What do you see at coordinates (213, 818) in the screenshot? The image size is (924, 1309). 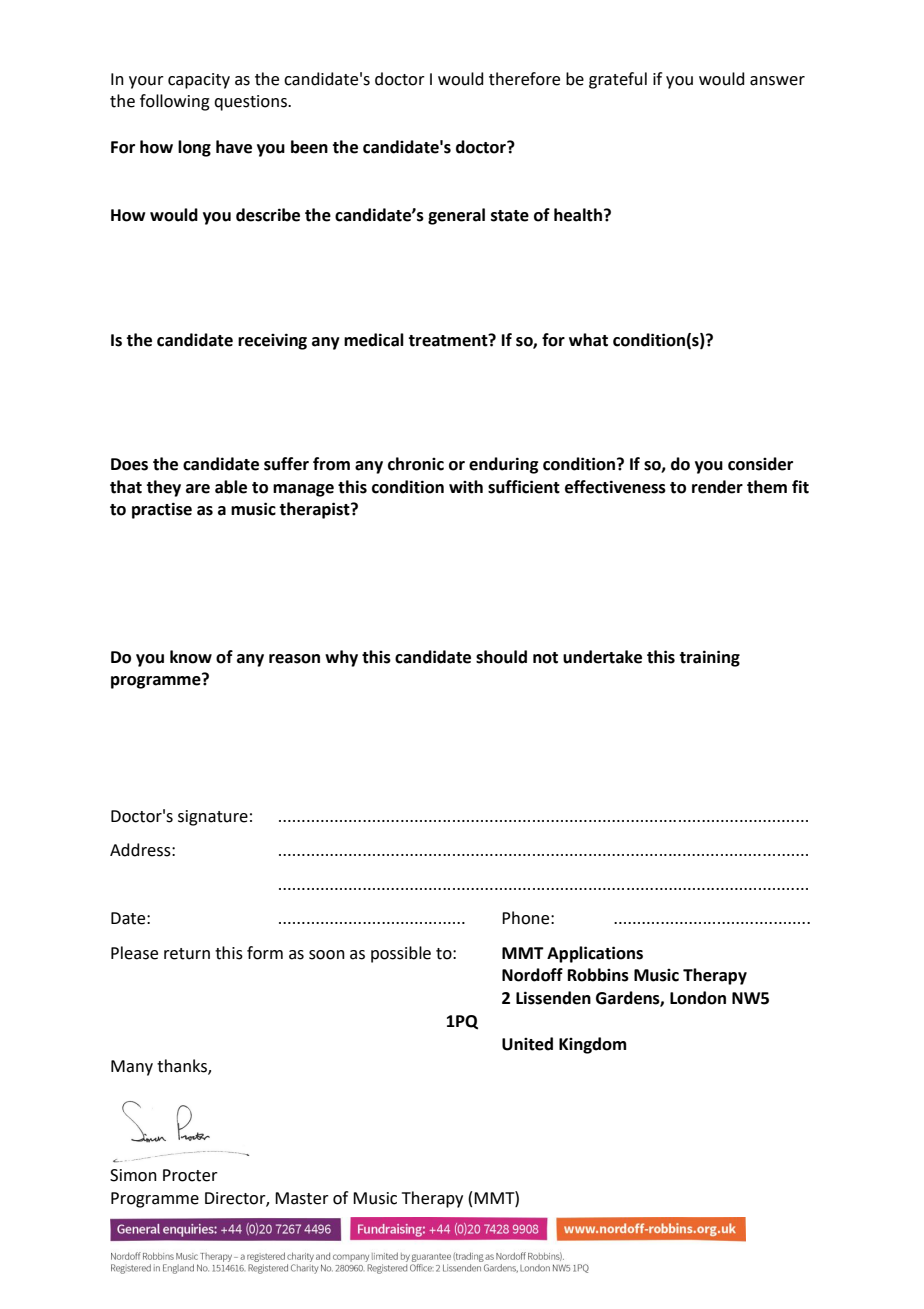 I see `signature` at bounding box center [213, 818].
